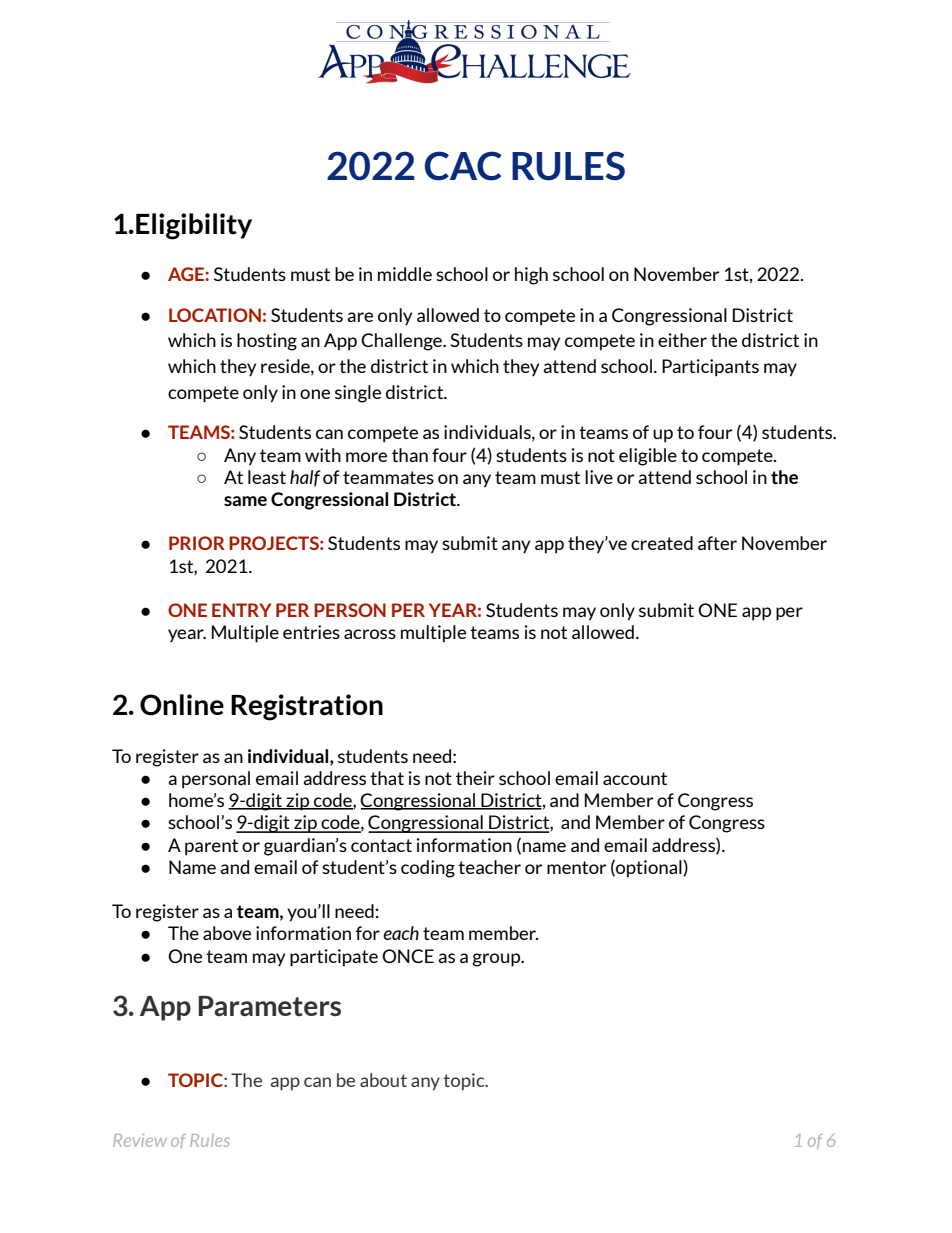 The image size is (952, 1233). I want to click on LOCATION, so click(215, 315).
